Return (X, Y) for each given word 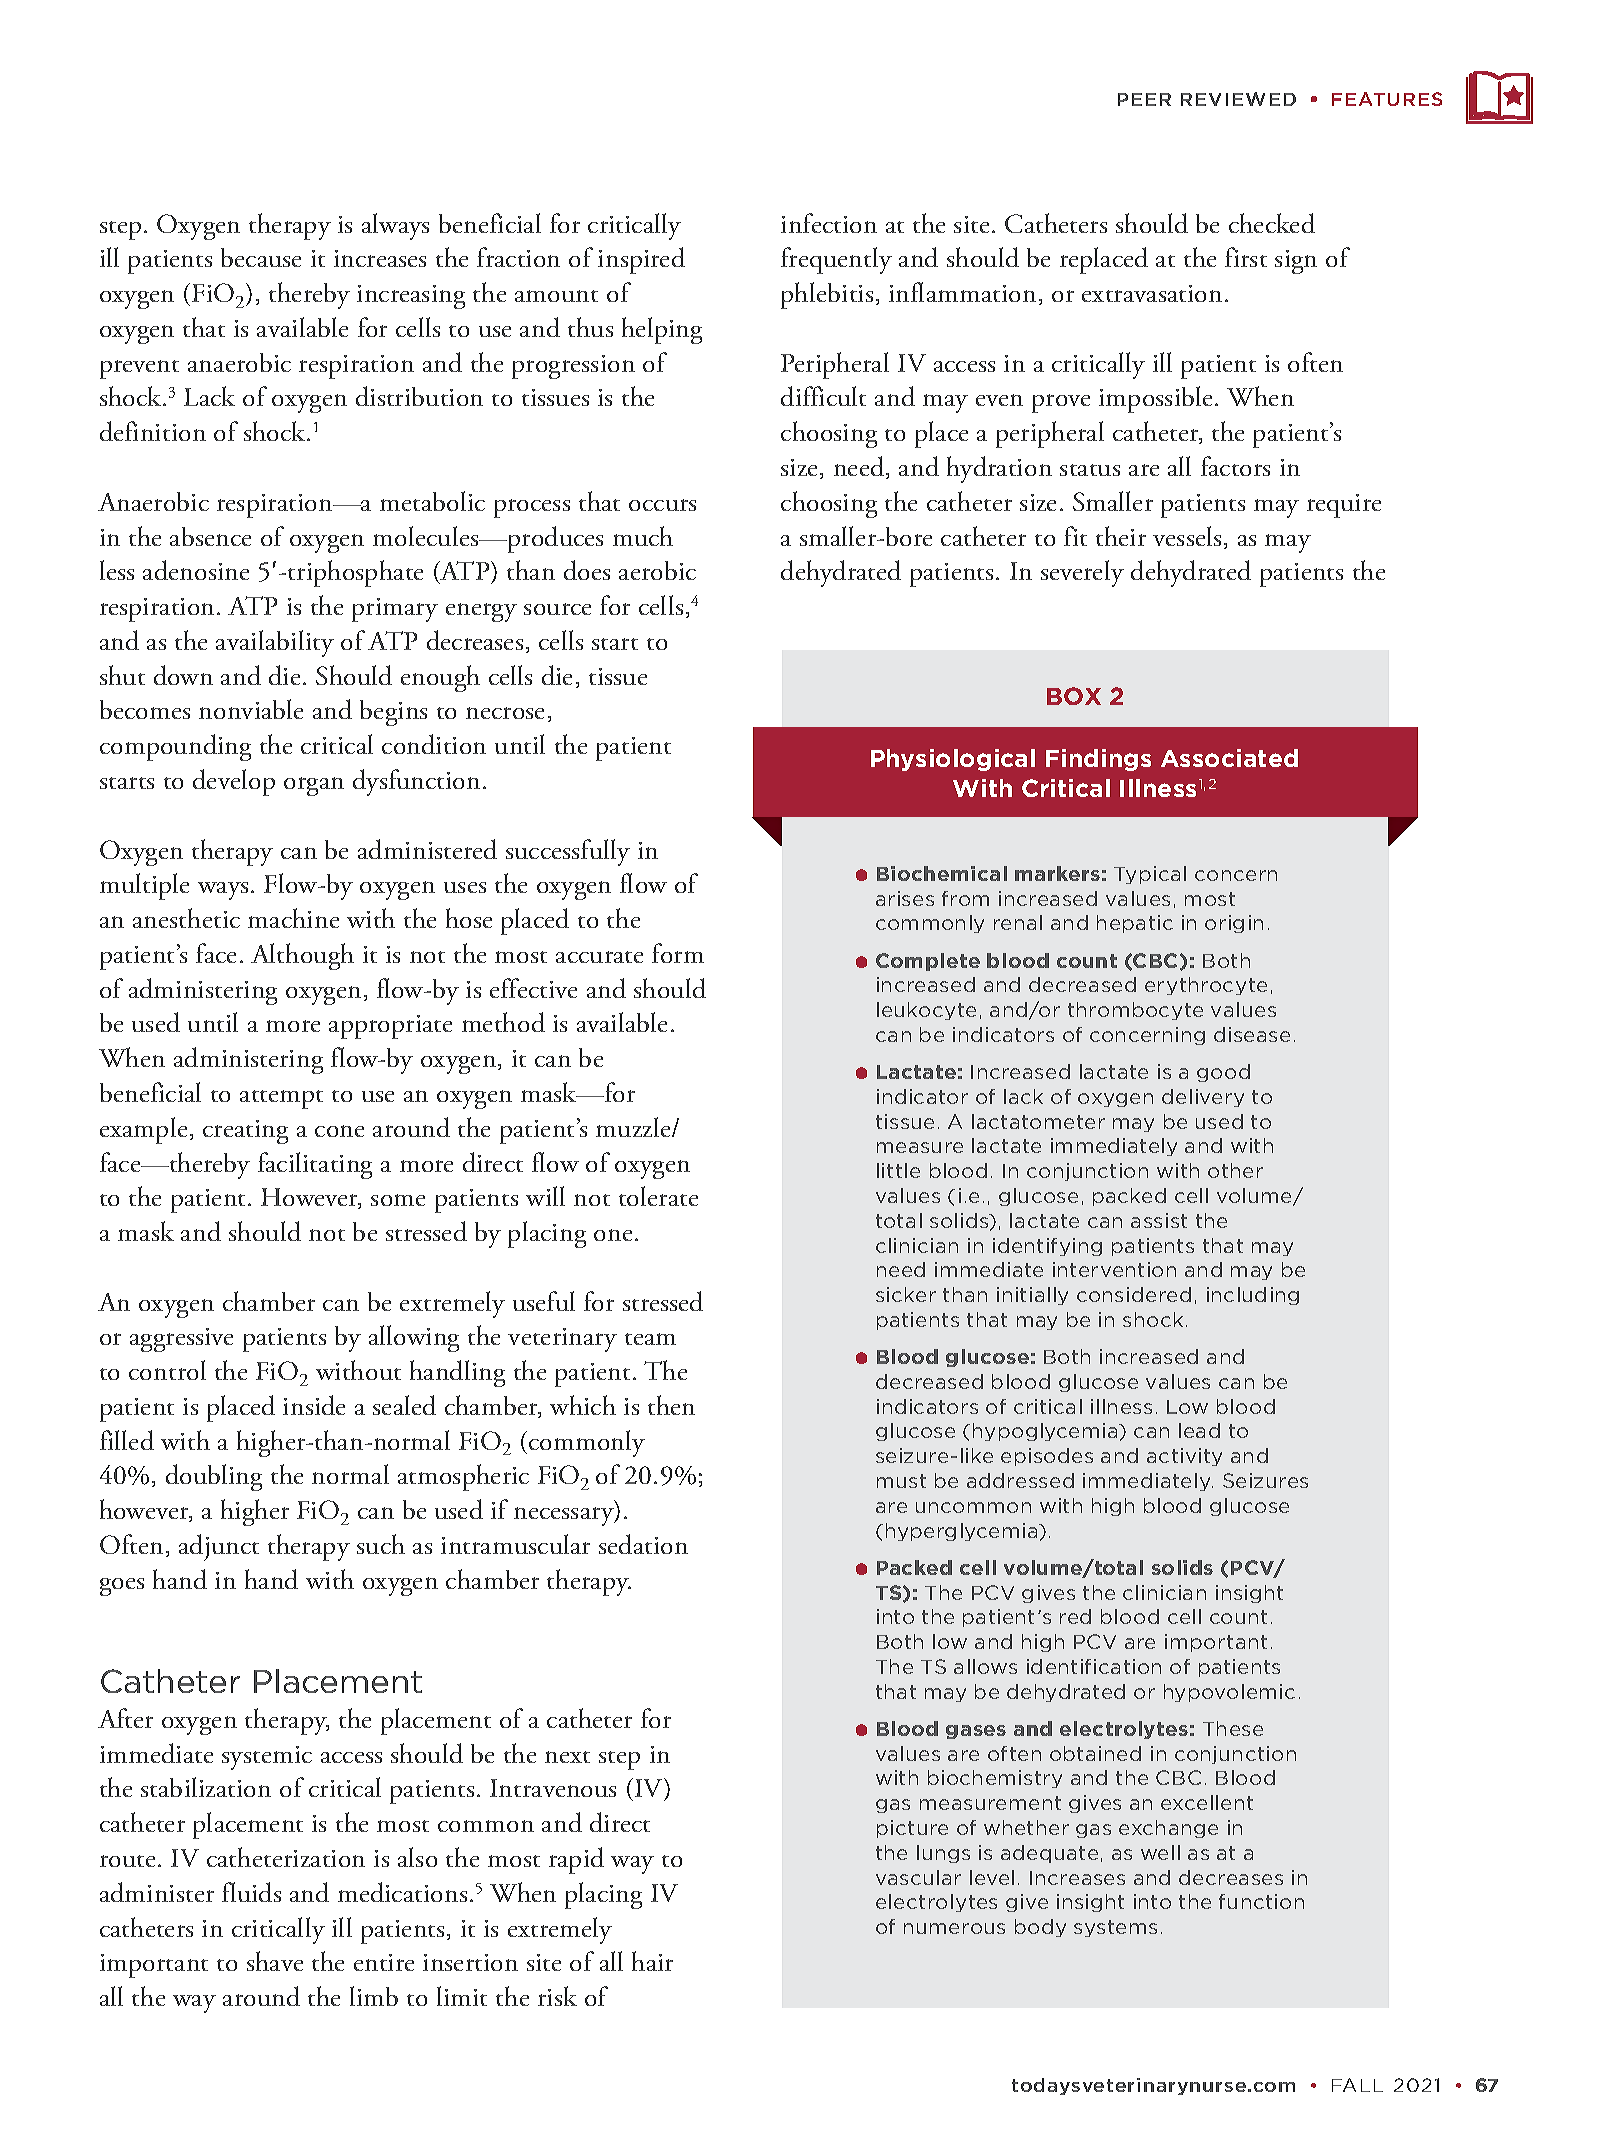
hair (652, 1961)
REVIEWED (1238, 99)
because (261, 257)
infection (829, 223)
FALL (1357, 2085)
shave (275, 1961)
